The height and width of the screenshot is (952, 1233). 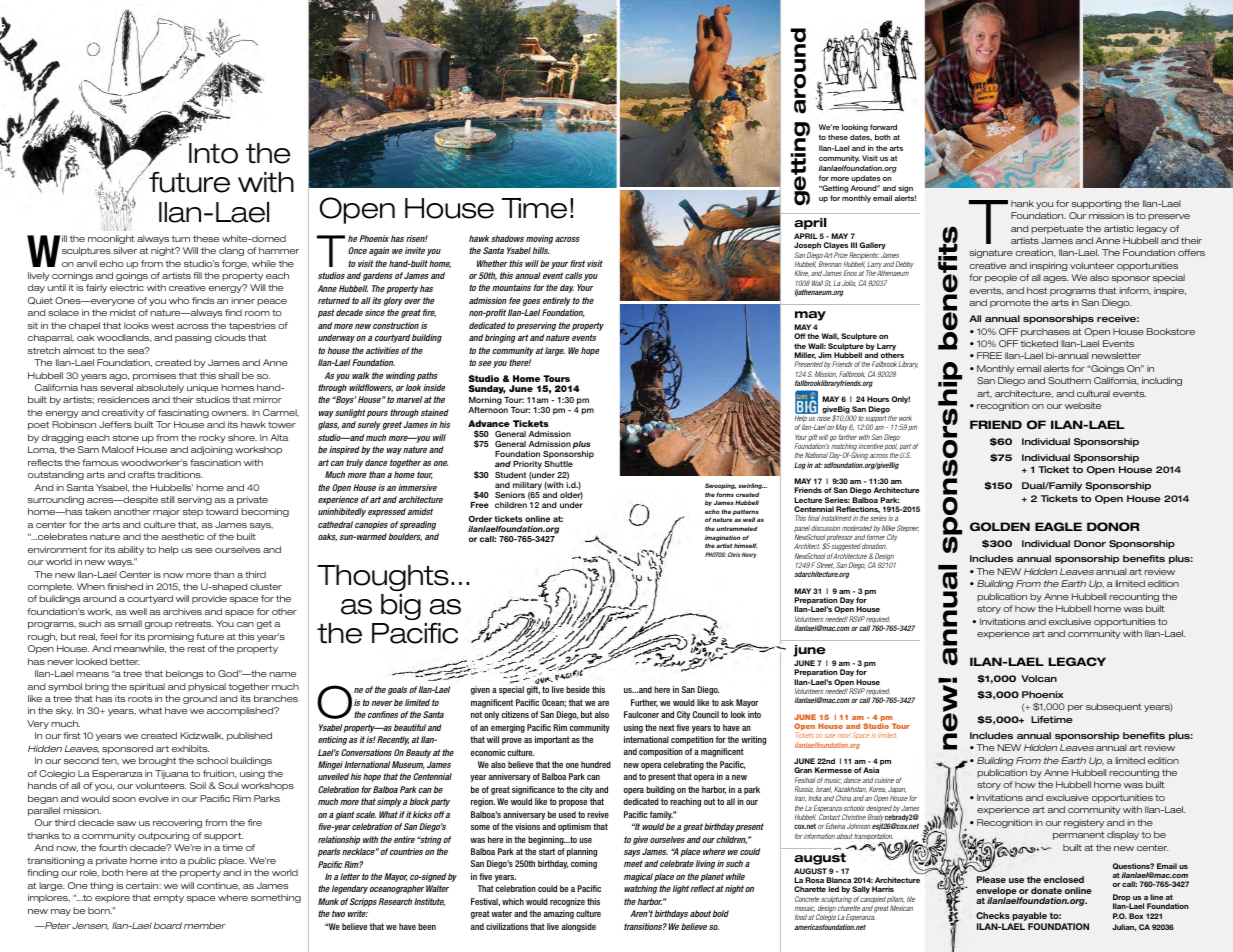 I want to click on who, so click(x=179, y=300).
